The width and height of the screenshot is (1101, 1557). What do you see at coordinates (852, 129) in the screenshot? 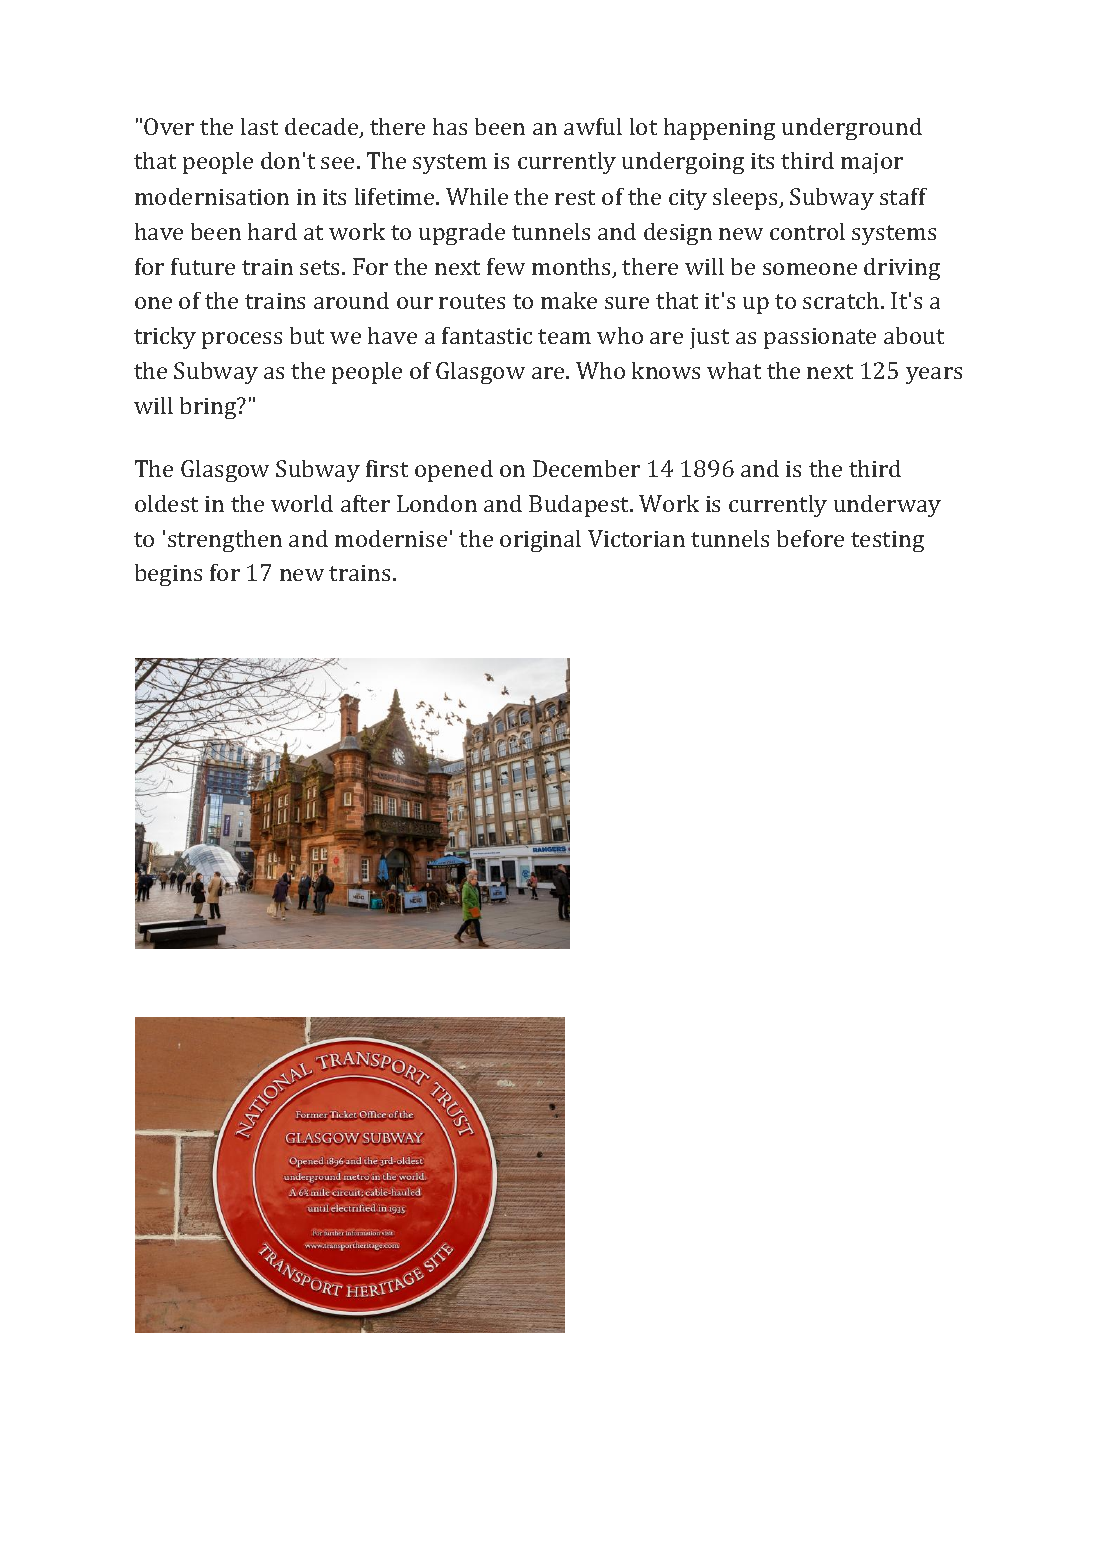
I see `underground` at bounding box center [852, 129].
